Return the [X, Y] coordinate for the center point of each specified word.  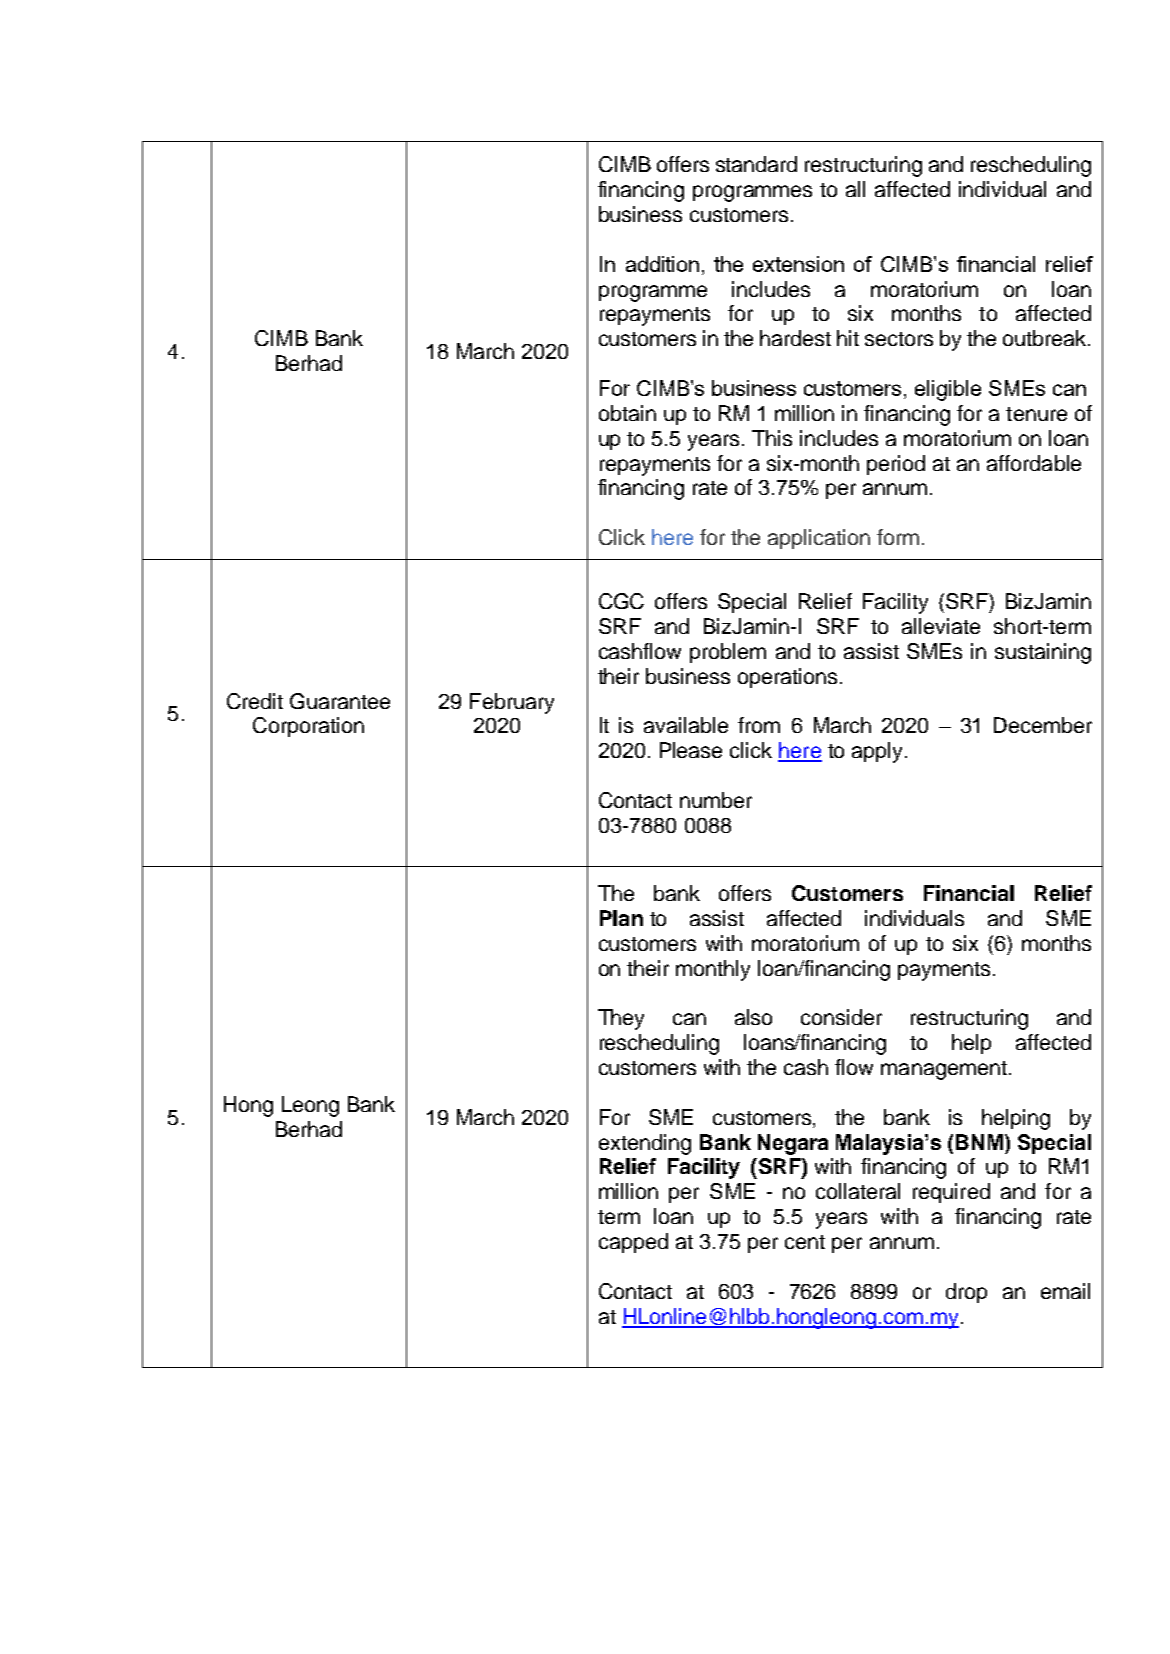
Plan [621, 918]
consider [841, 1017]
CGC [621, 601]
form [898, 537]
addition [662, 264]
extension [798, 264]
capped [633, 1243]
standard [756, 164]
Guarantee [340, 701]
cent [805, 1242]
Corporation [308, 727]
